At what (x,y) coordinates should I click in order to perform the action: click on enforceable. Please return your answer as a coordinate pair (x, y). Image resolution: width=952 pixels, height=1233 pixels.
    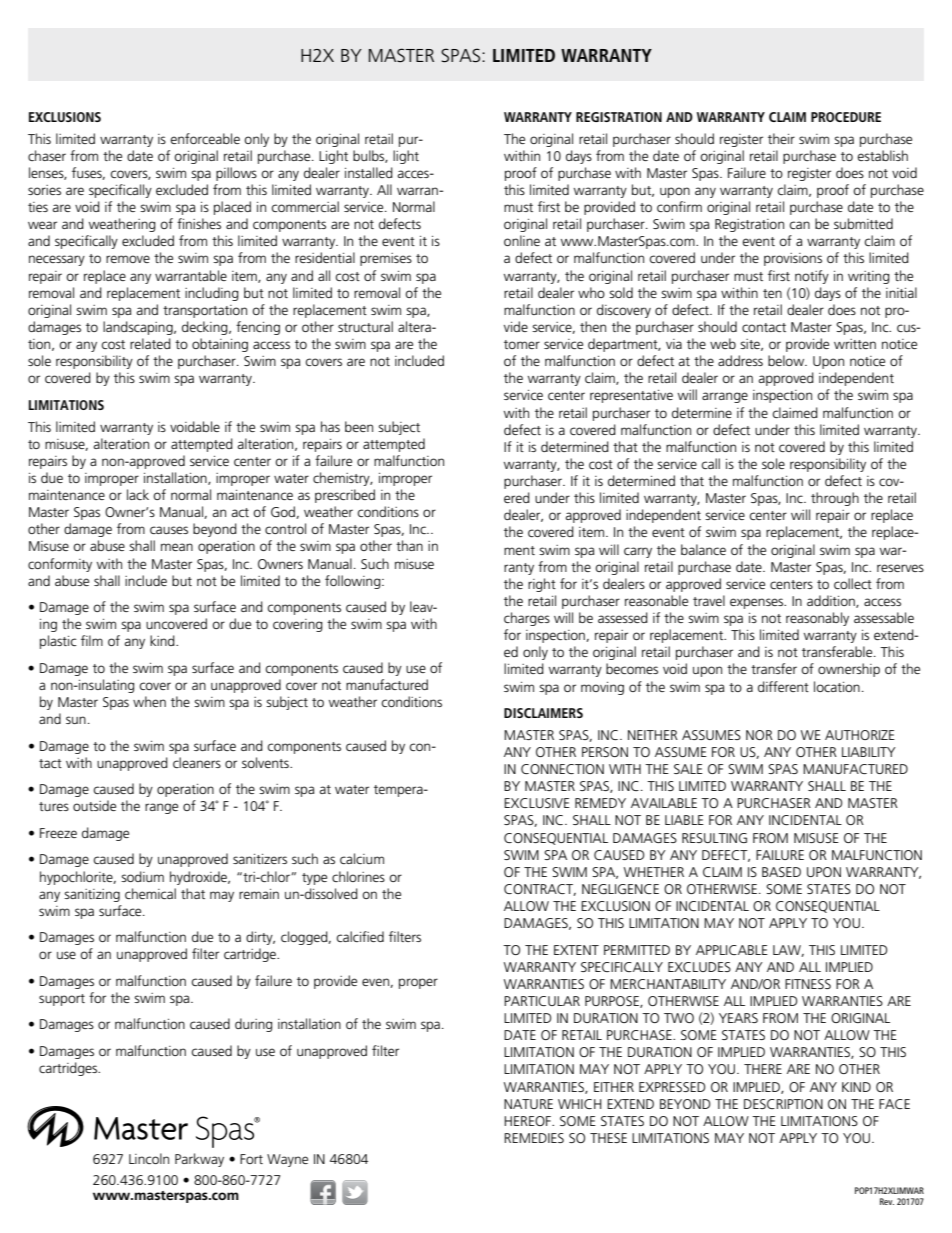
    Looking at the image, I should click on (205, 138).
